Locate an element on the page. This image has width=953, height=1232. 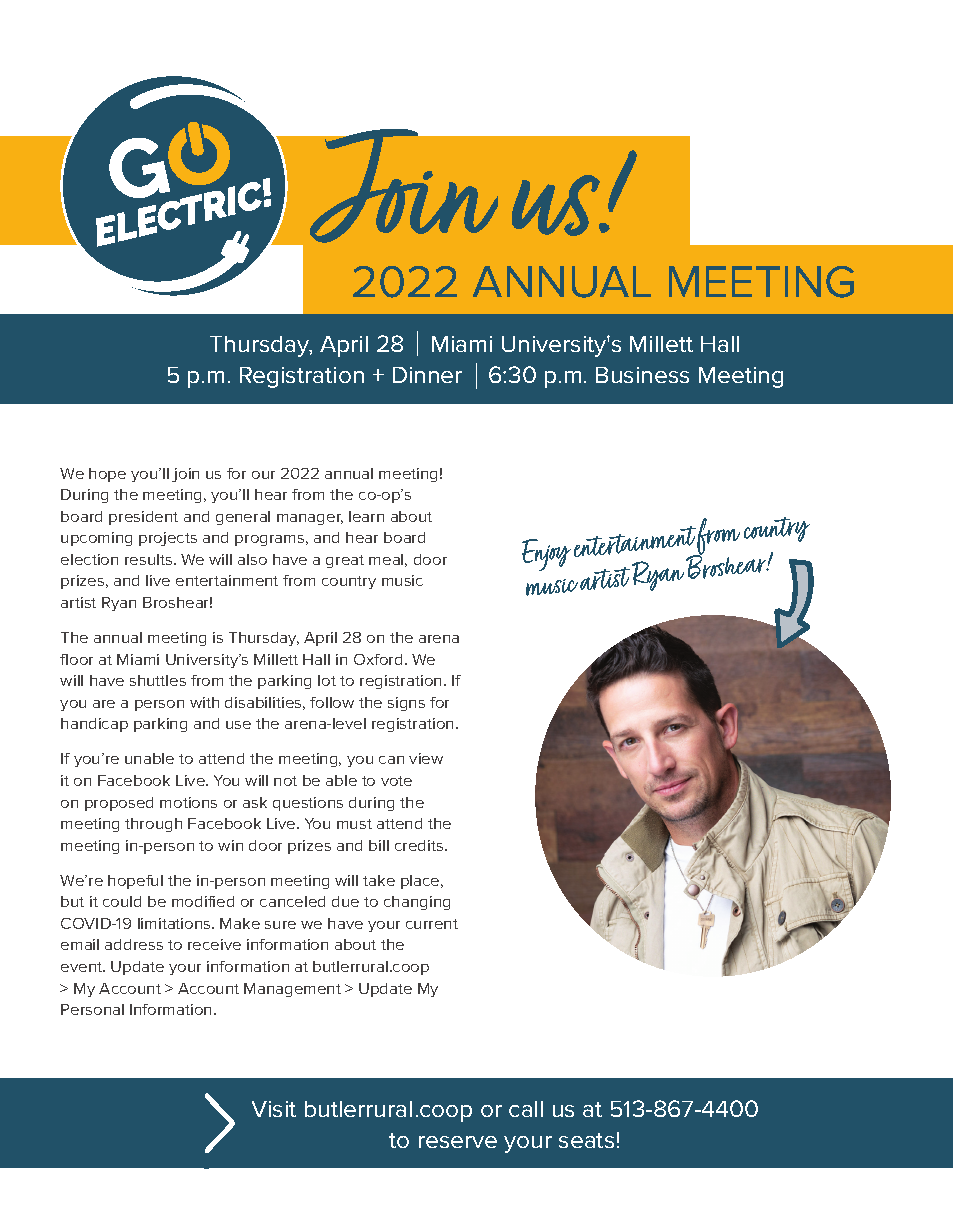
Business is located at coordinates (642, 375).
